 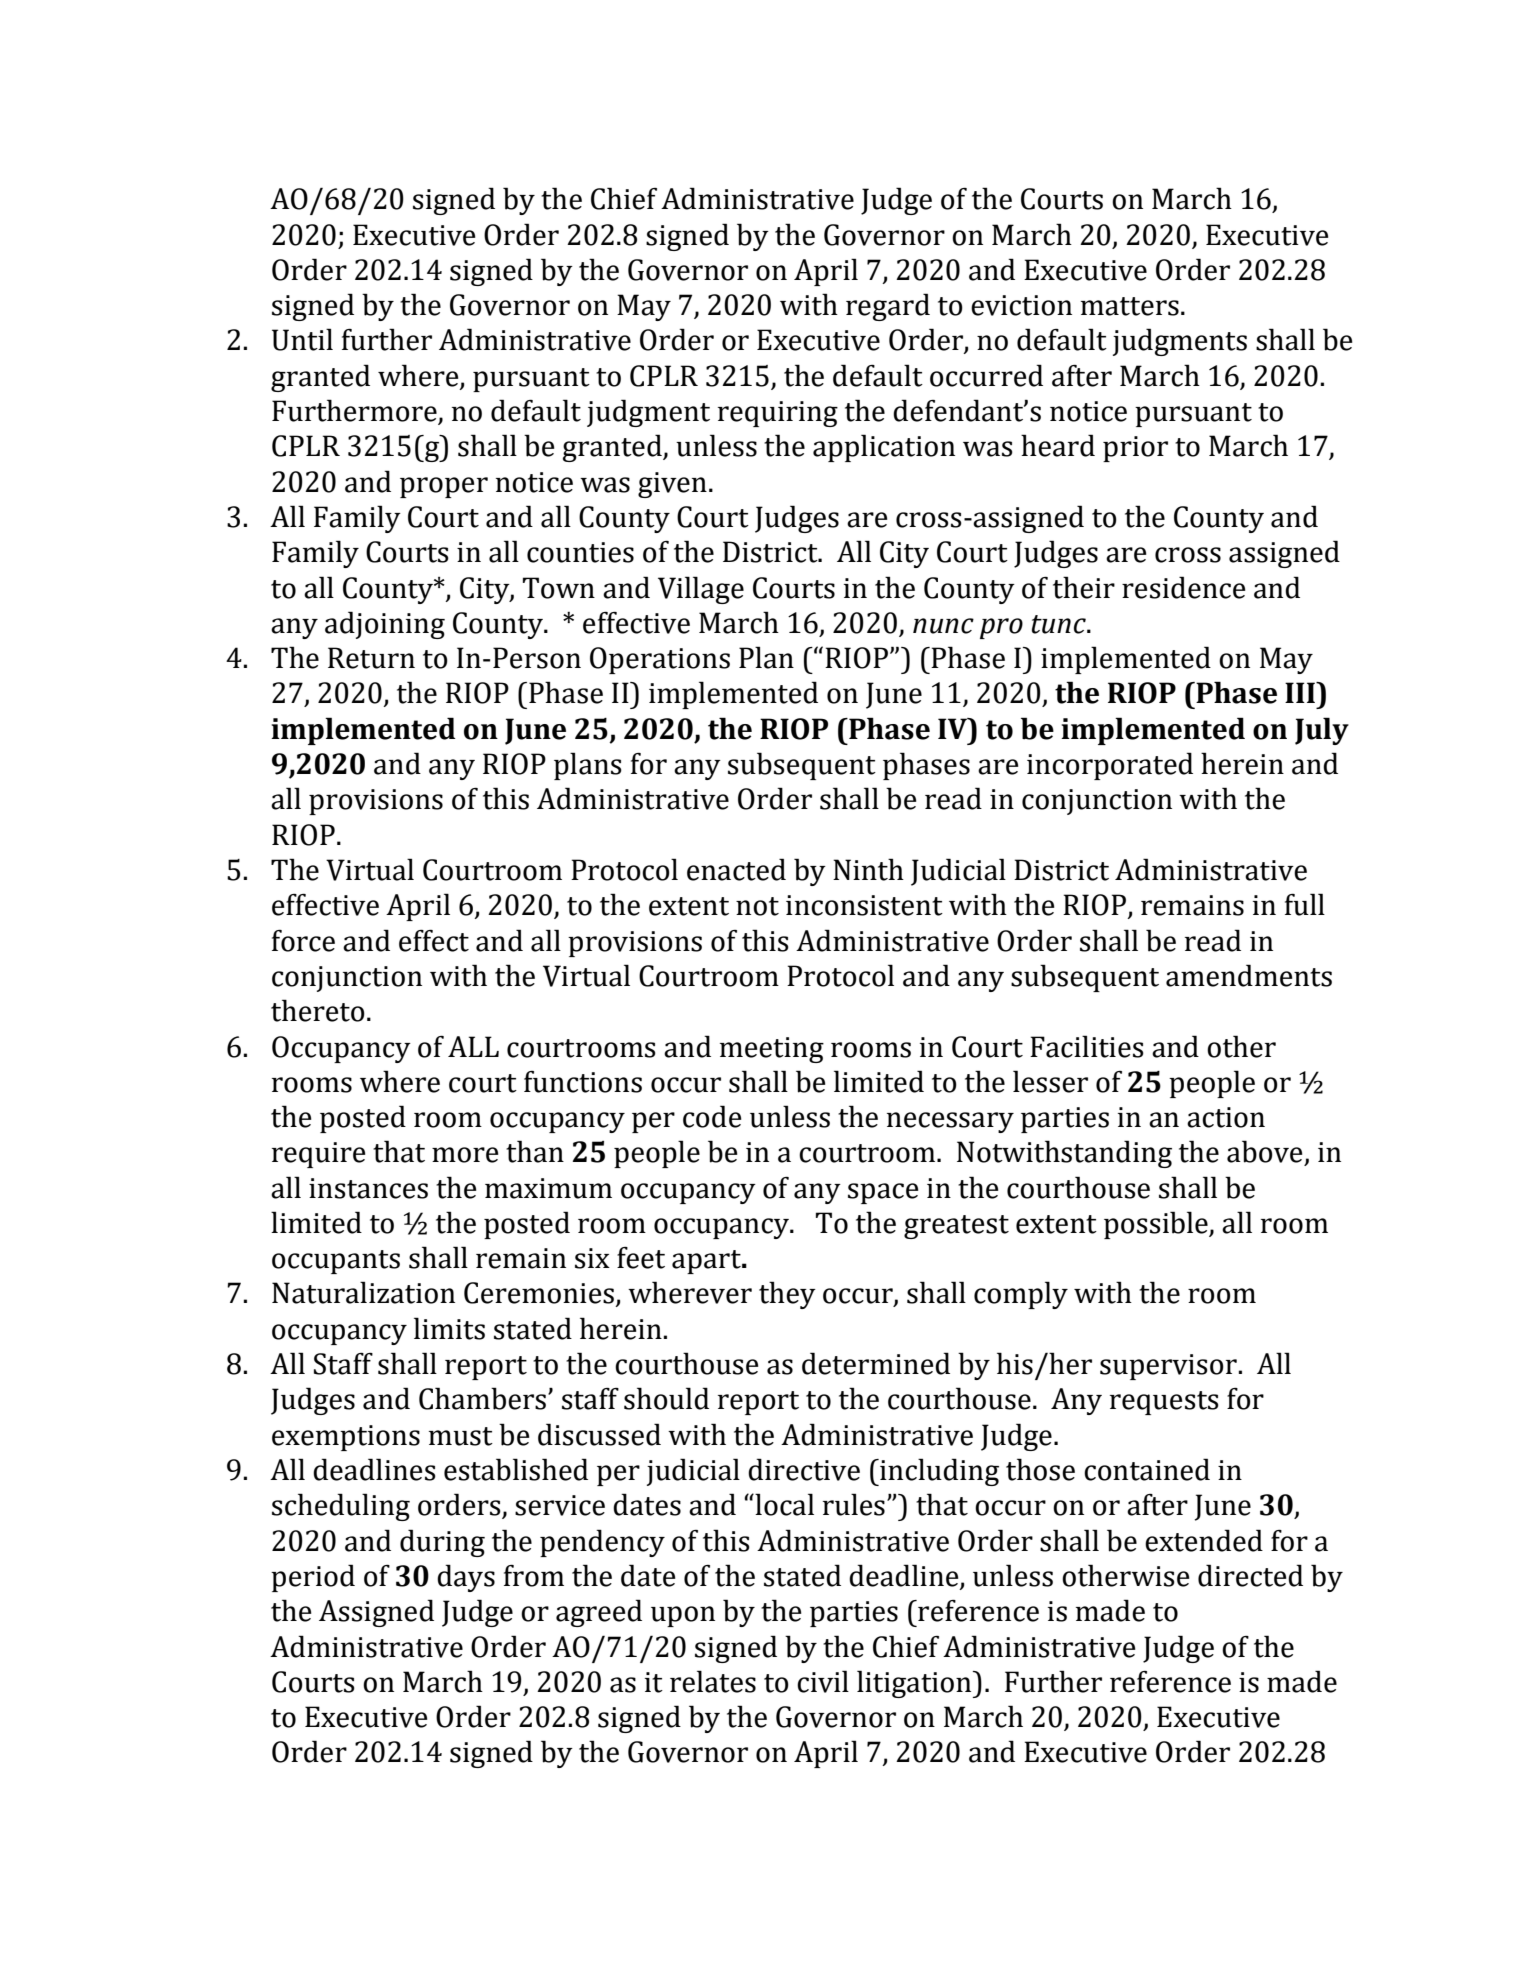 What do you see at coordinates (1305, 904) in the document?
I see `full` at bounding box center [1305, 904].
